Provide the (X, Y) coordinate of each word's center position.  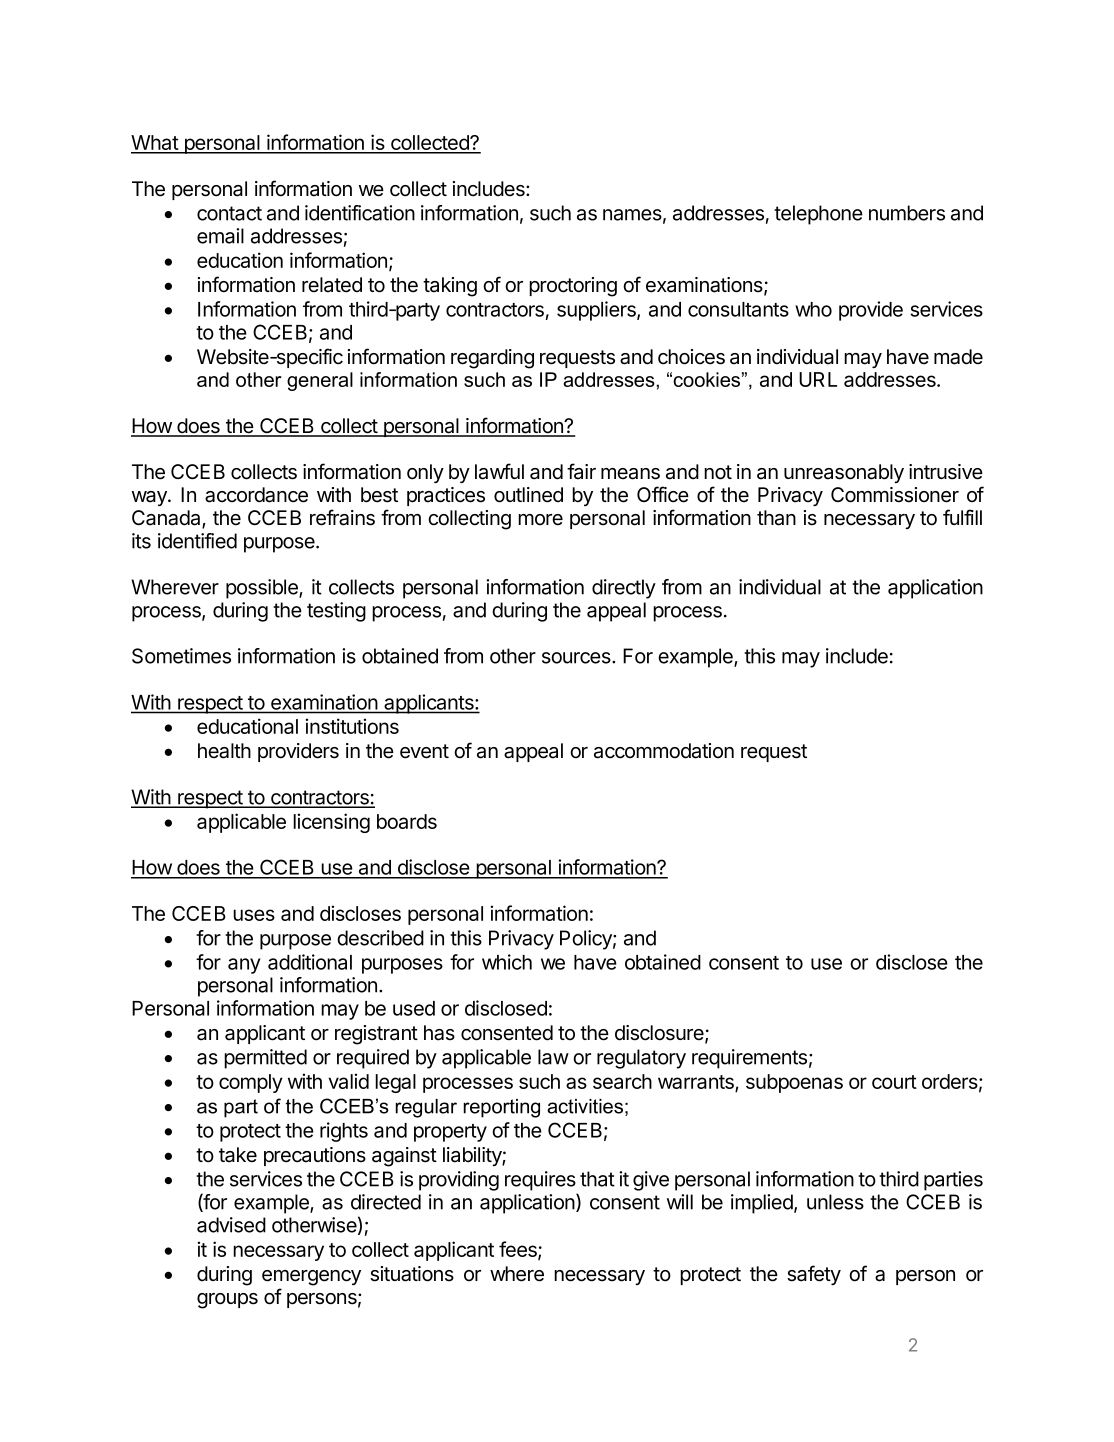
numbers (907, 213)
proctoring (573, 287)
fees (519, 1250)
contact (229, 213)
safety (814, 1275)
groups (227, 1301)
